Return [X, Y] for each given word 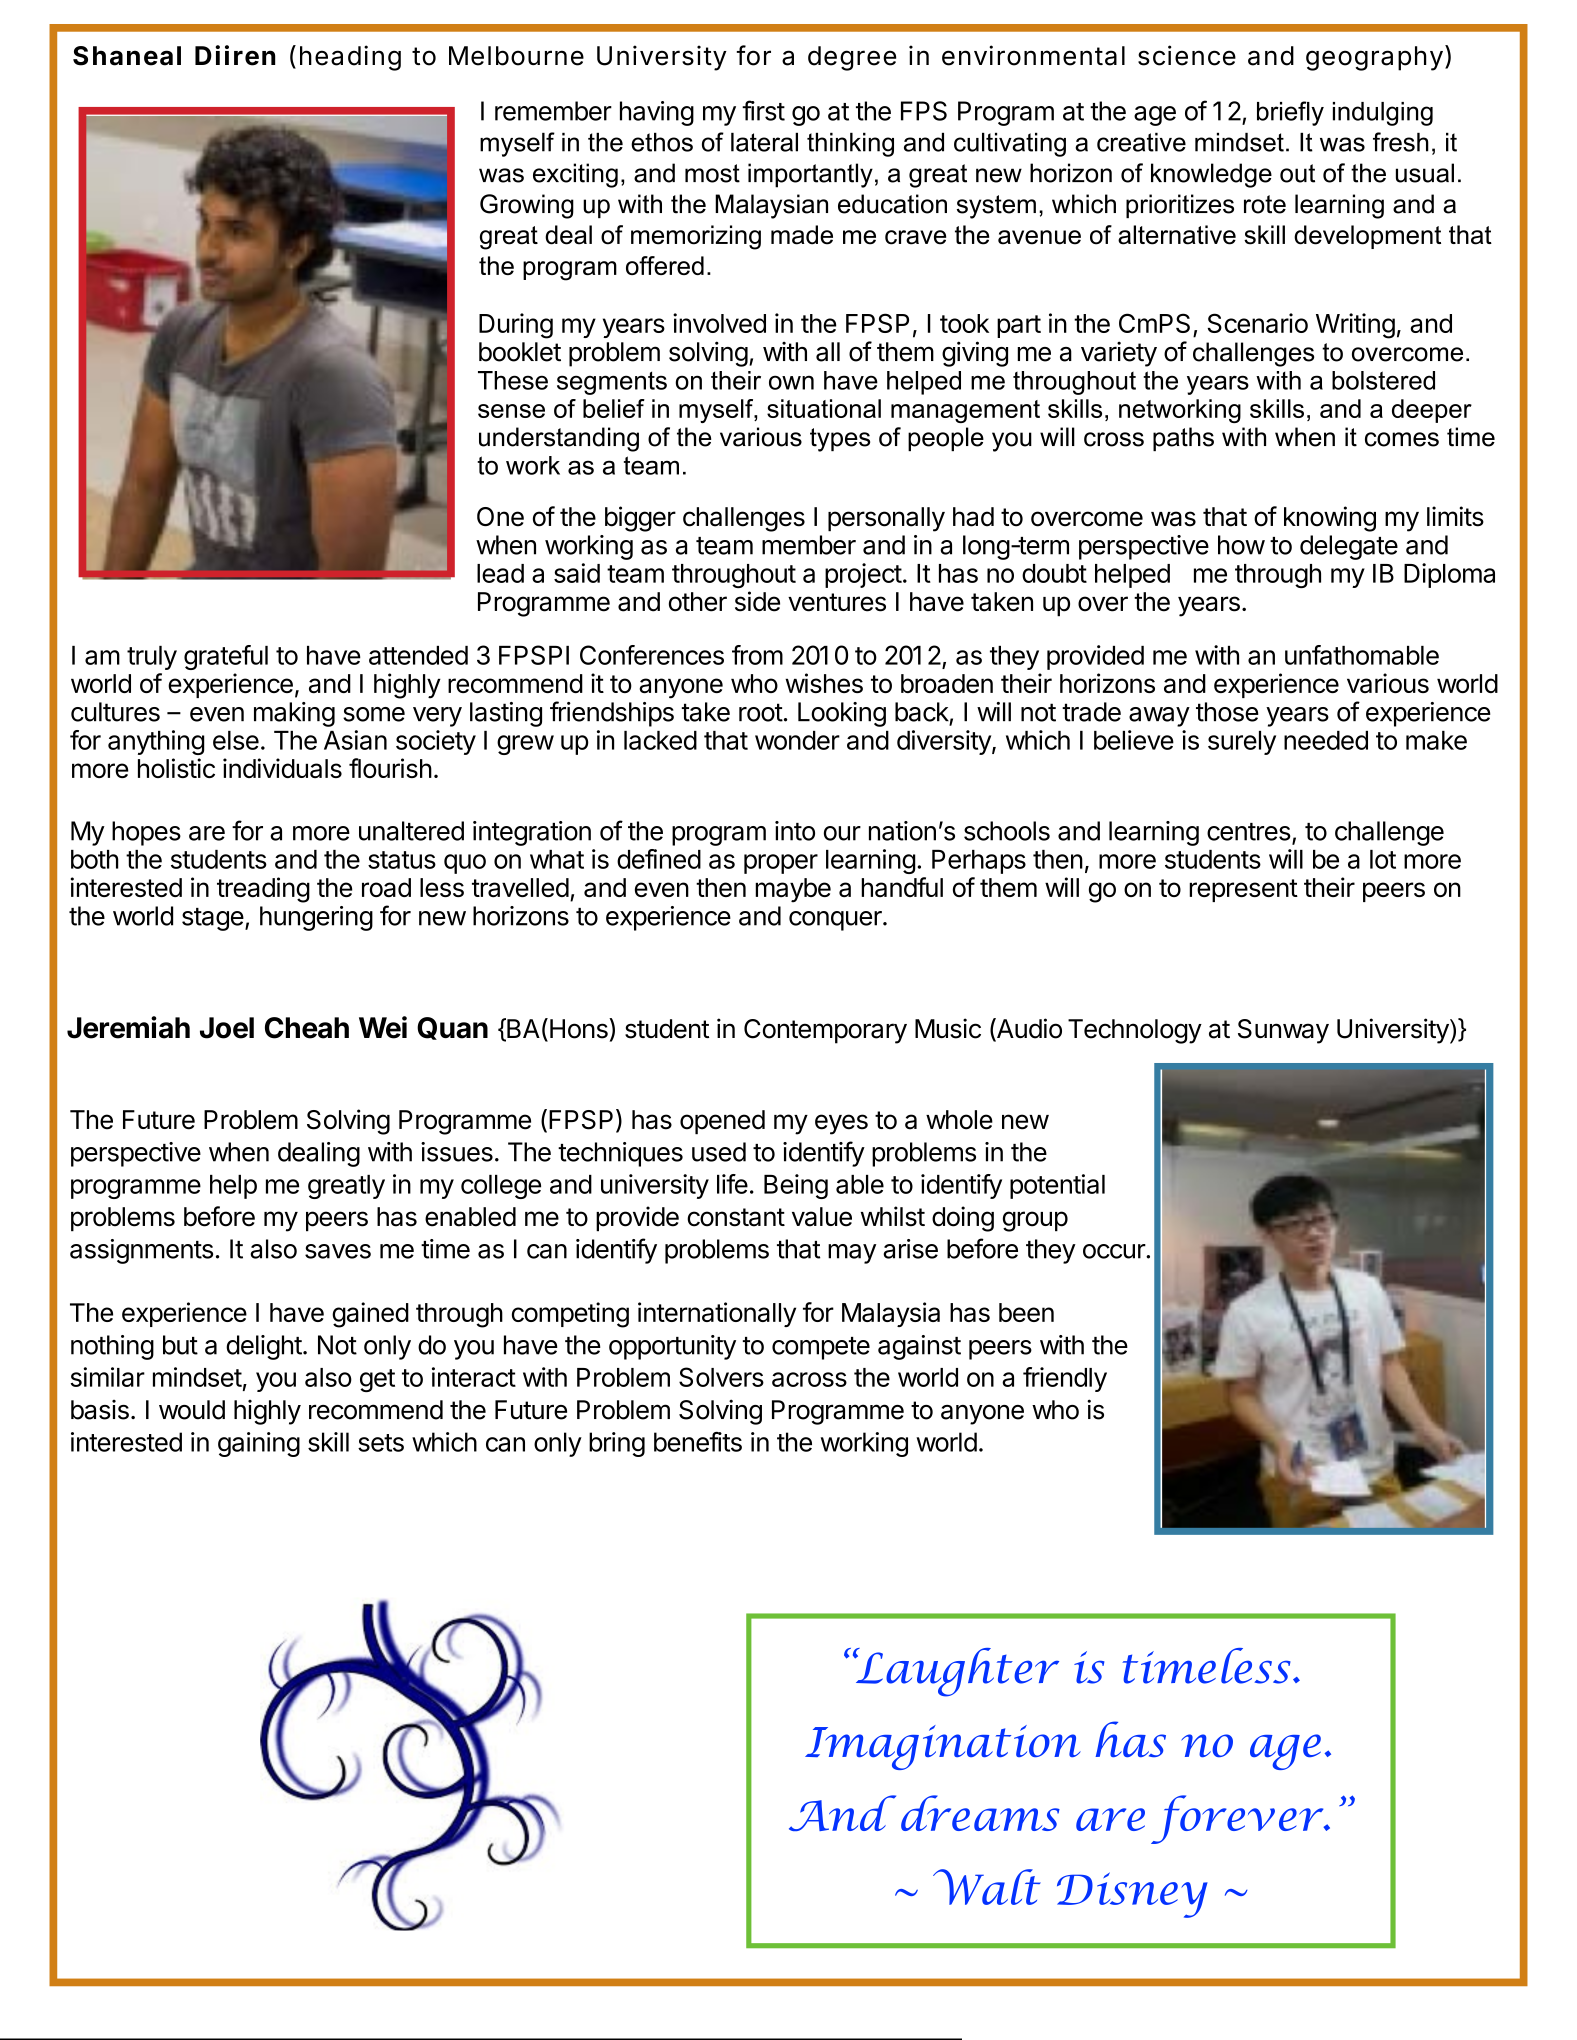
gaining [259, 1444]
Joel [227, 1028]
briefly [1290, 113]
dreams [980, 1813]
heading [350, 58]
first [763, 110]
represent [1243, 890]
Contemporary [825, 1031]
